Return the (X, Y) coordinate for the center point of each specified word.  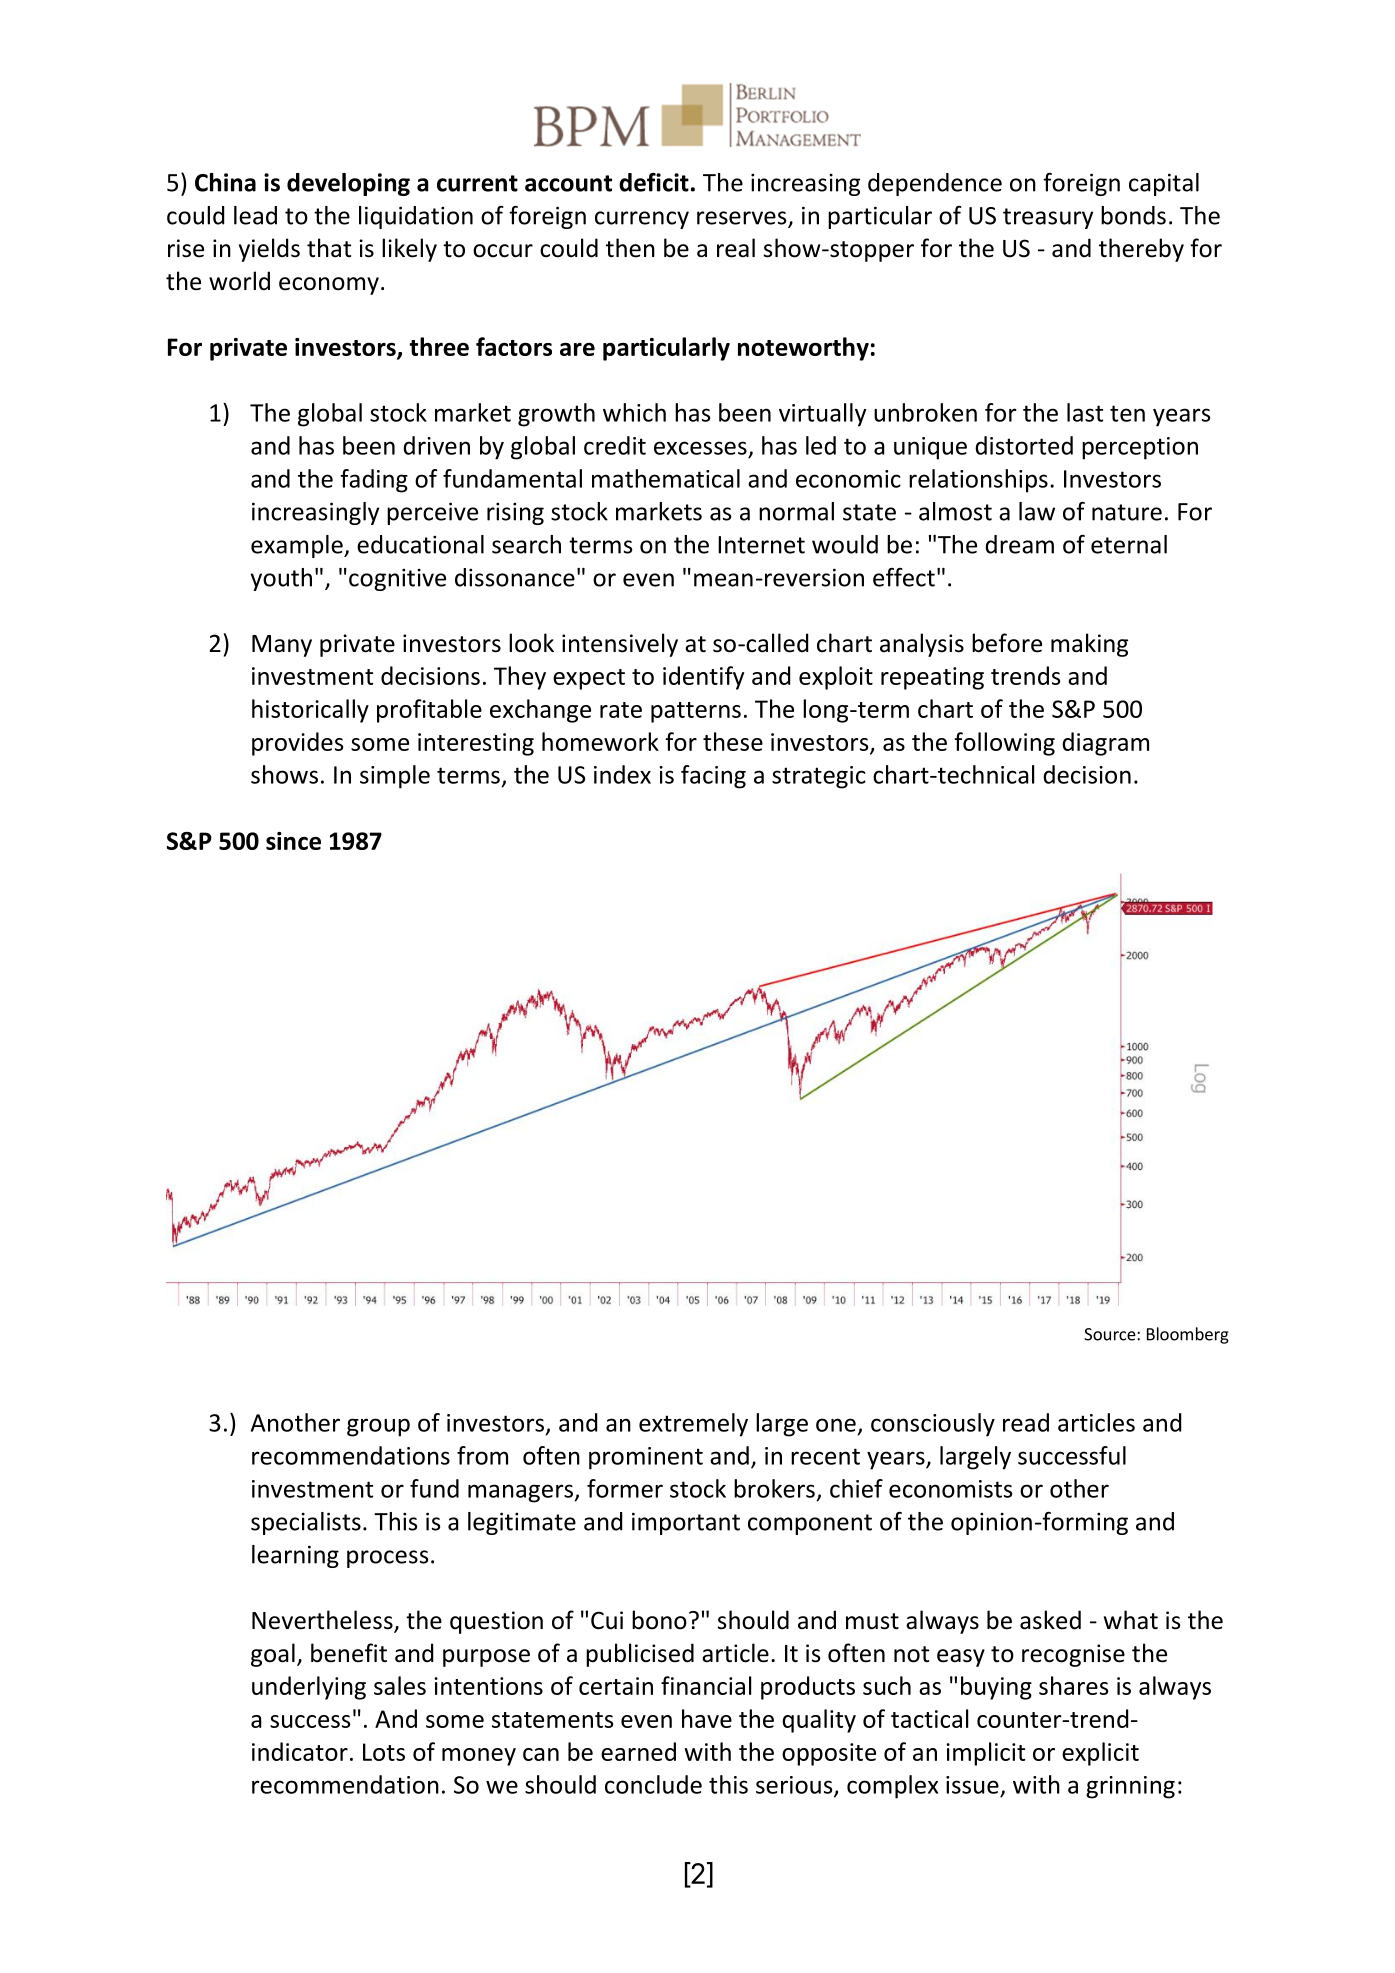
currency (642, 220)
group (378, 1427)
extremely (693, 1425)
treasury (1048, 218)
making (1089, 645)
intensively (620, 645)
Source (1111, 1334)
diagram (1105, 744)
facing (713, 777)
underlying (309, 1688)
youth (281, 579)
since (293, 841)
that (329, 248)
